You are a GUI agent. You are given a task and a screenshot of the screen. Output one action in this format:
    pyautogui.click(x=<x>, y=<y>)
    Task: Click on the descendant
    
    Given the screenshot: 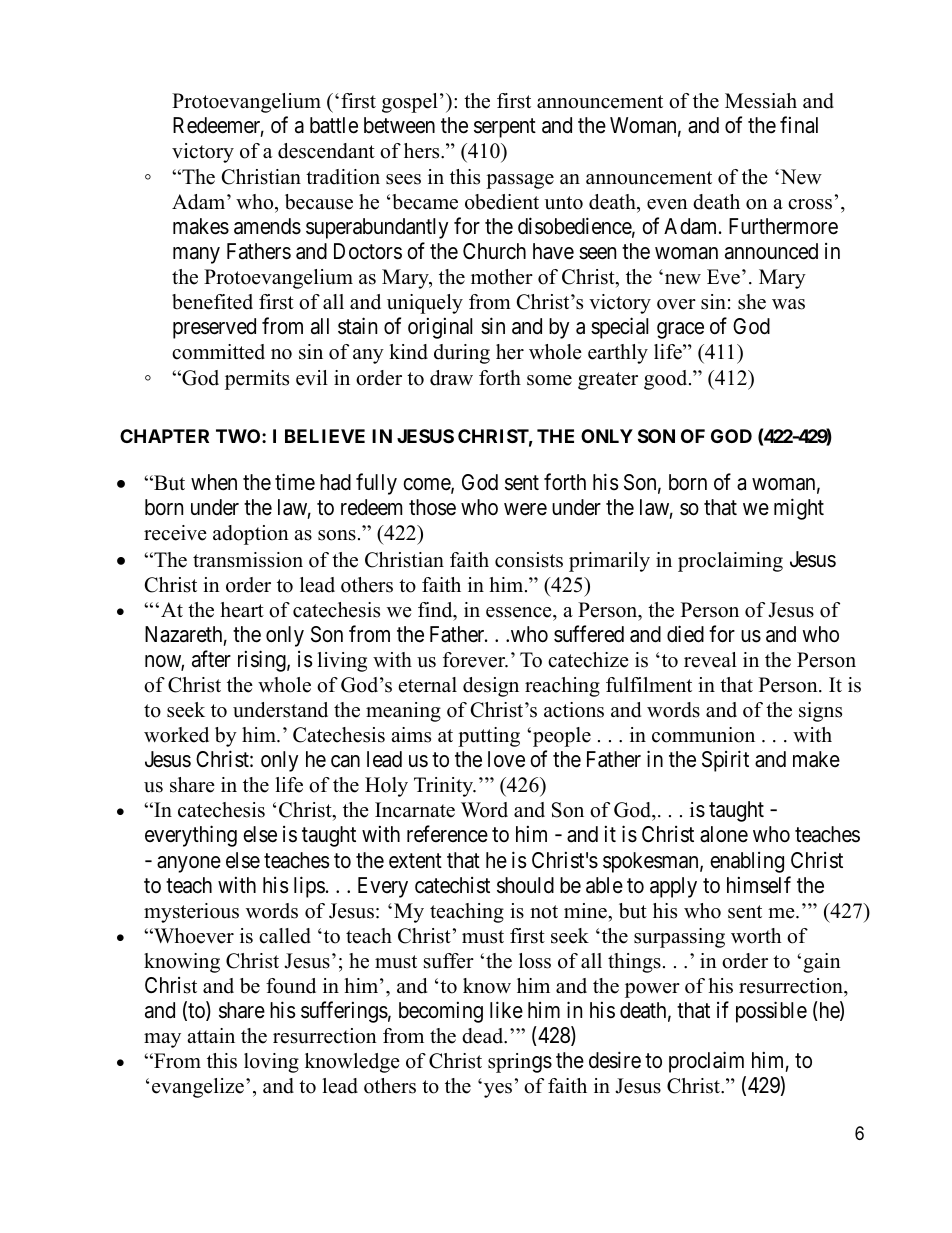 What is the action you would take?
    pyautogui.click(x=326, y=151)
